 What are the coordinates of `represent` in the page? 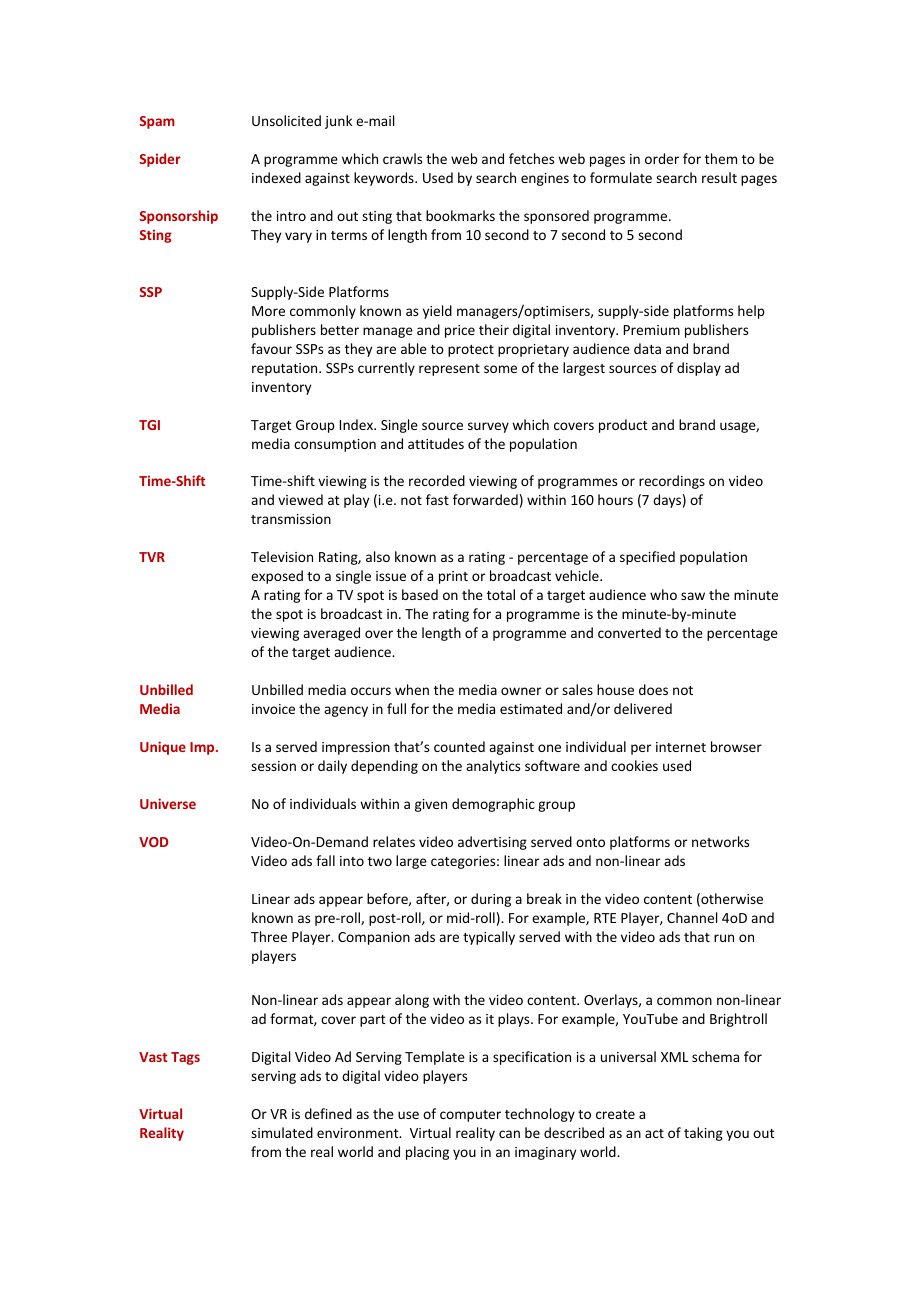 It's located at (449, 370).
